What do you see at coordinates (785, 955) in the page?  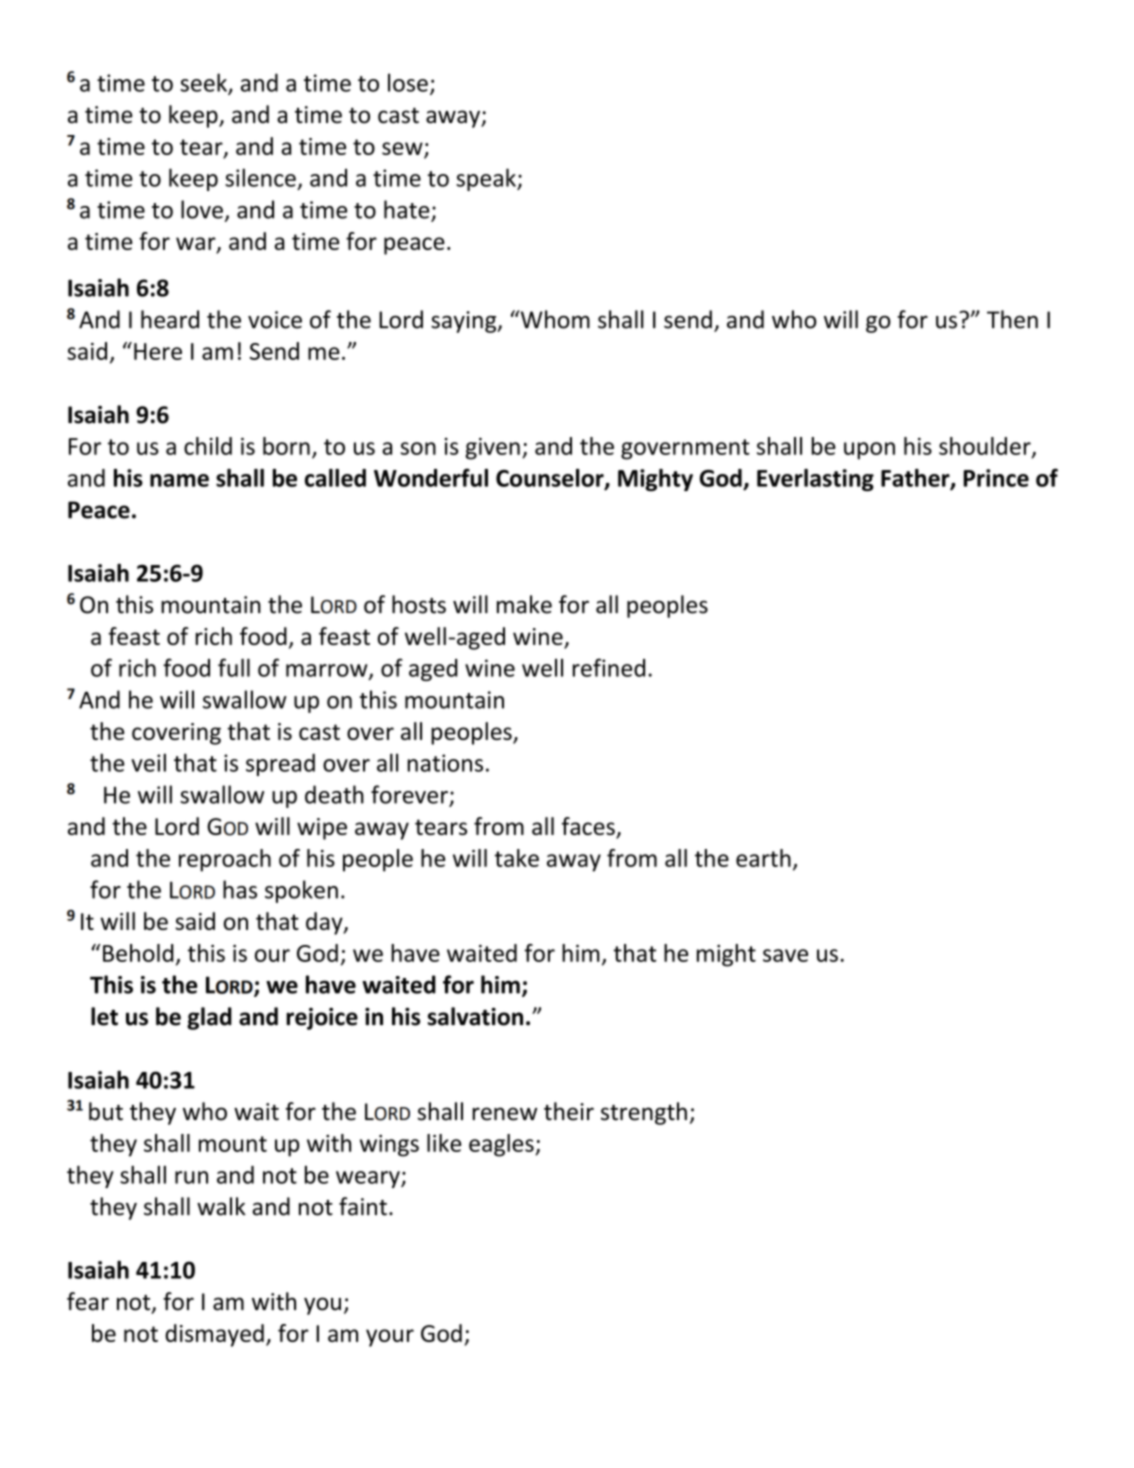 I see `save` at bounding box center [785, 955].
